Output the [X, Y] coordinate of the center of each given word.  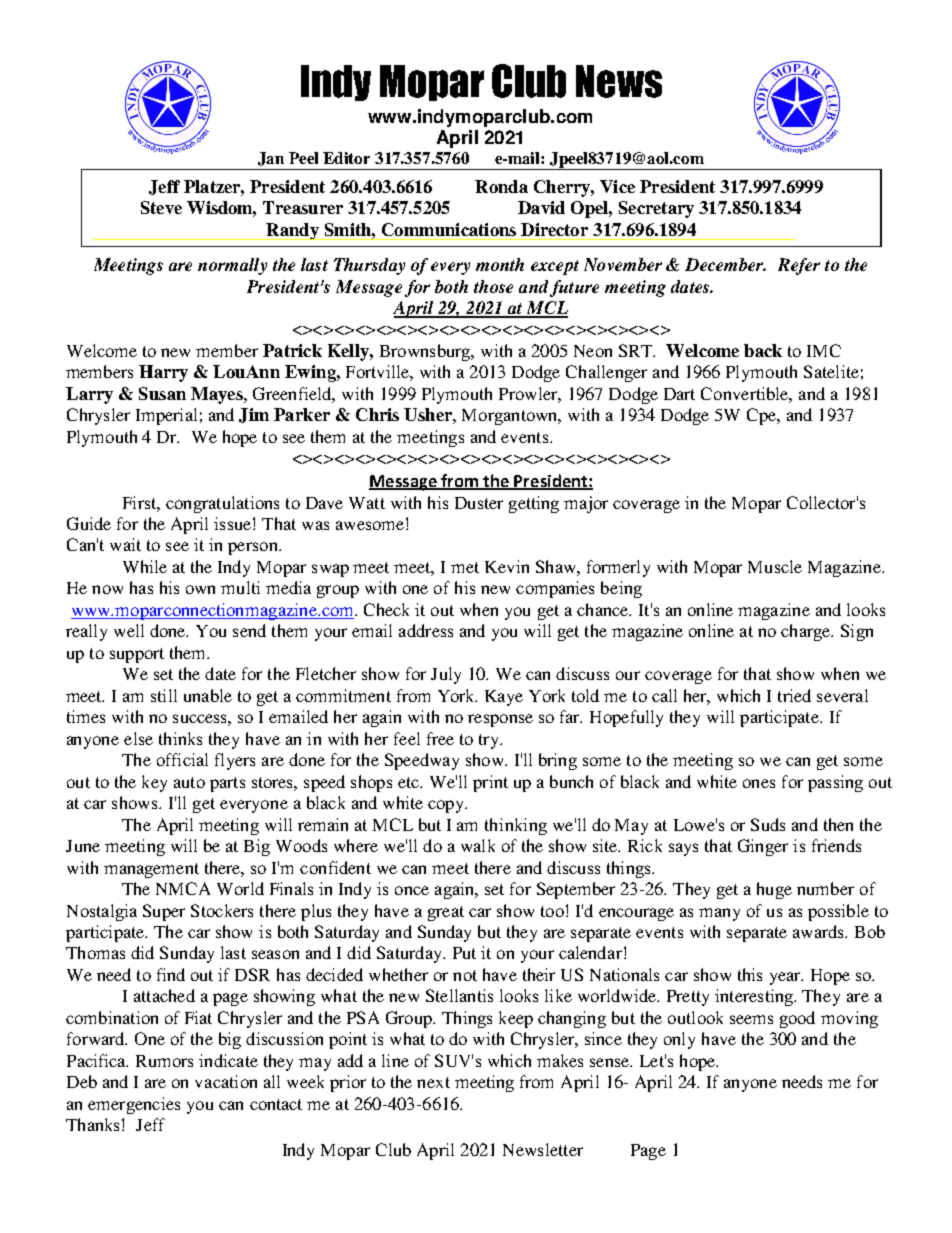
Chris [377, 414]
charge [807, 632]
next [433, 1082]
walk [478, 845]
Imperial [166, 416]
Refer [799, 266]
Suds [768, 824]
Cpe [762, 416]
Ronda [501, 186]
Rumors [164, 1061]
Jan [271, 159]
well [129, 630]
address [426, 630]
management [151, 870]
